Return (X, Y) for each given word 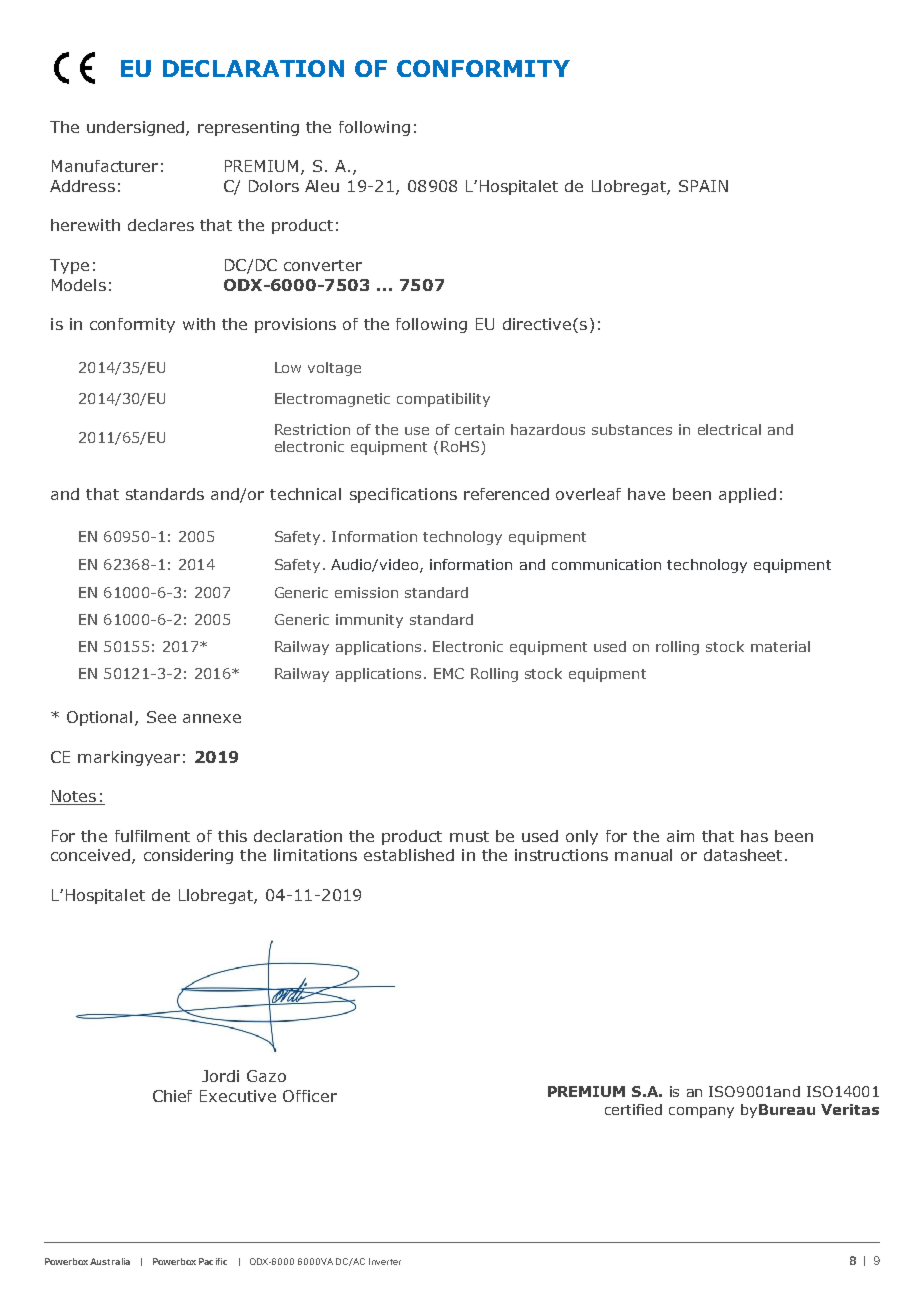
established (409, 855)
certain (479, 429)
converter (323, 265)
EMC (449, 673)
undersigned (137, 128)
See (161, 717)
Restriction (312, 429)
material (780, 646)
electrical (729, 429)
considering (188, 856)
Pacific (213, 1261)
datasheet (743, 855)
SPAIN (703, 186)
